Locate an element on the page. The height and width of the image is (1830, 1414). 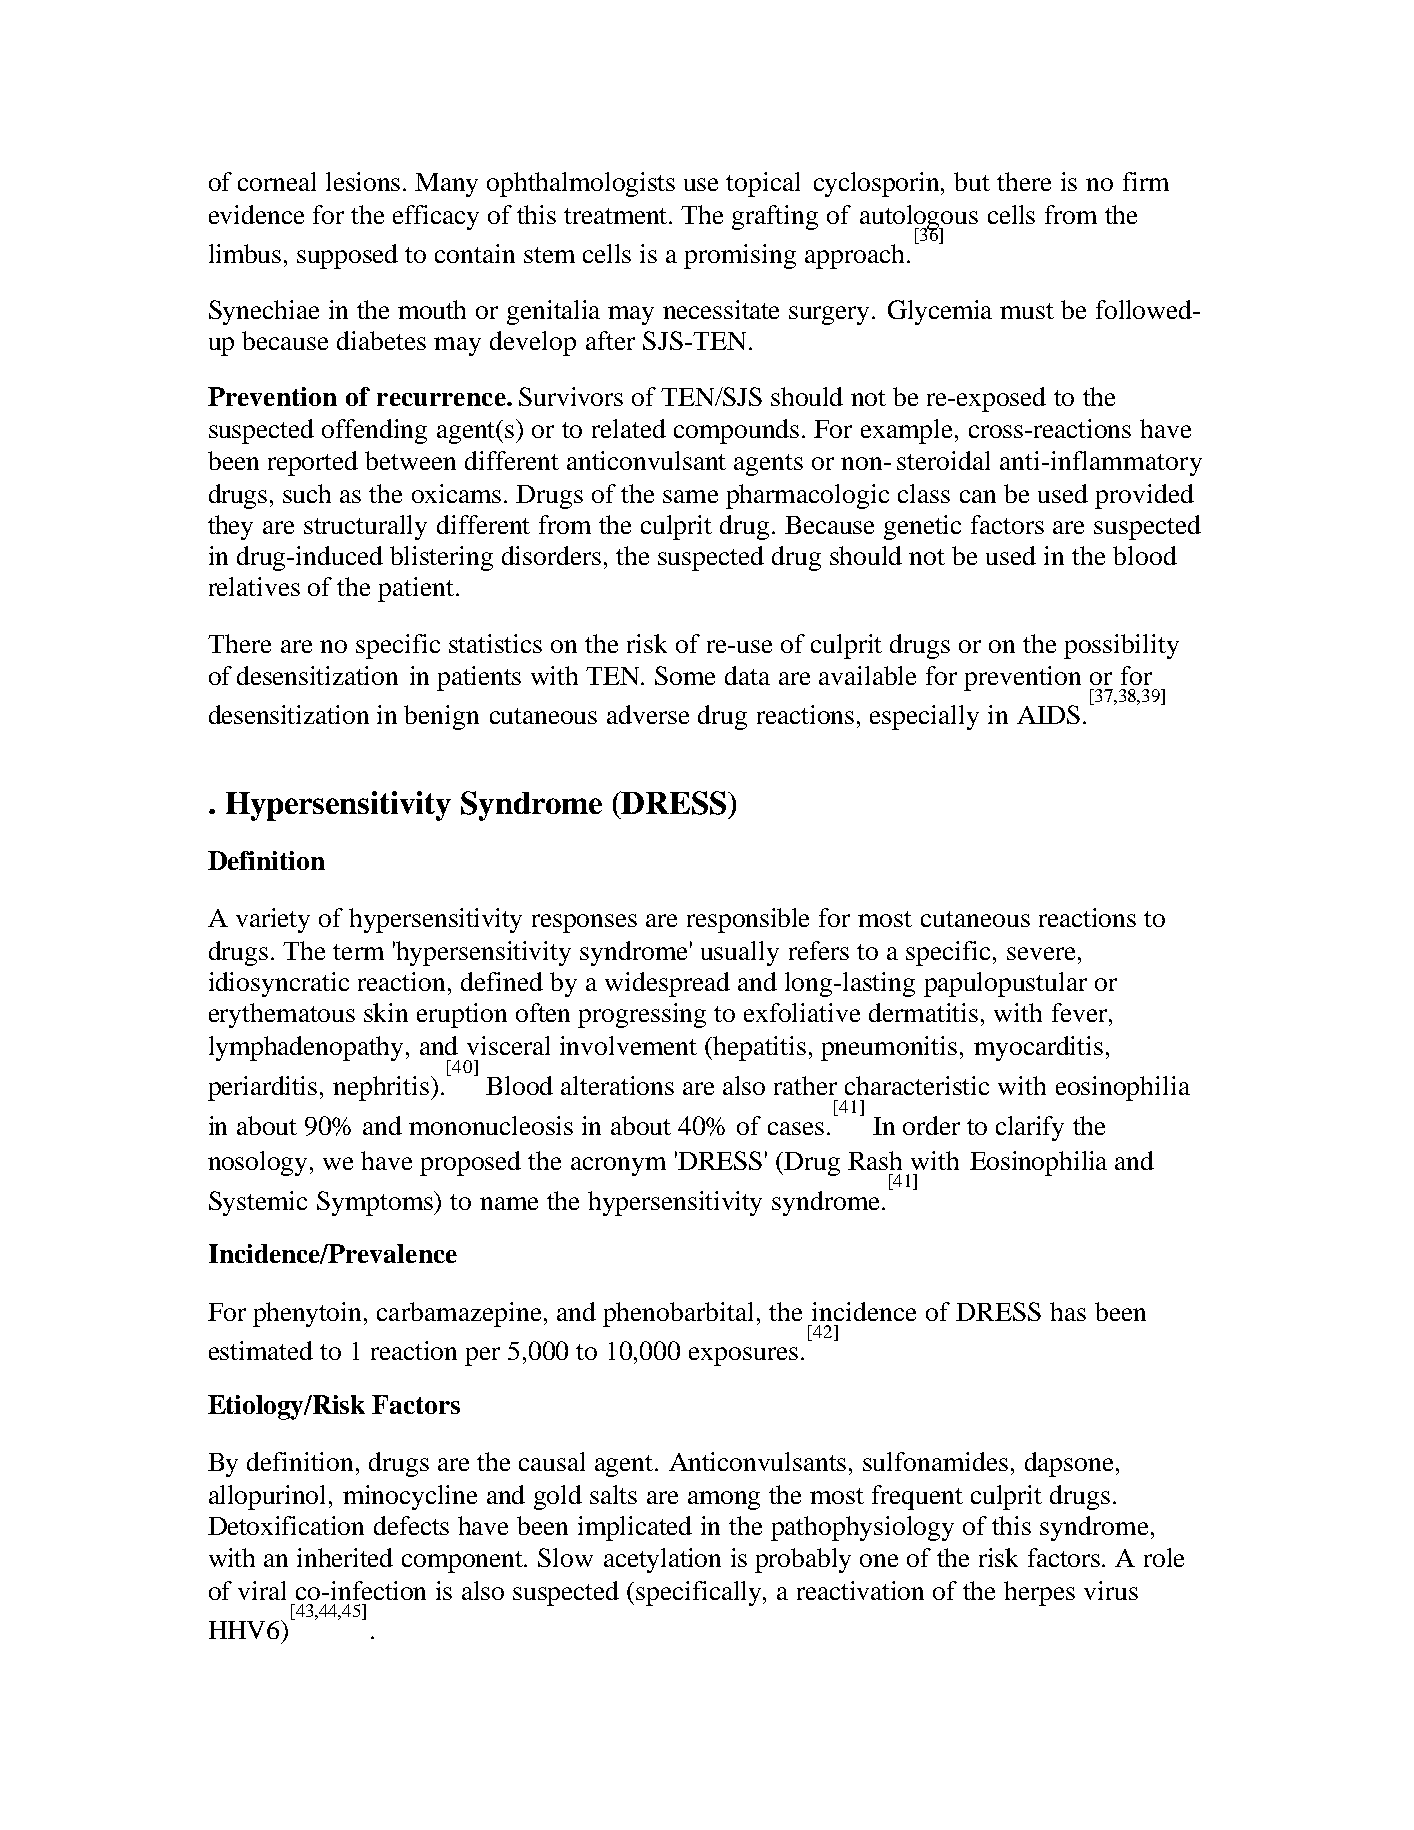
but is located at coordinates (972, 181).
